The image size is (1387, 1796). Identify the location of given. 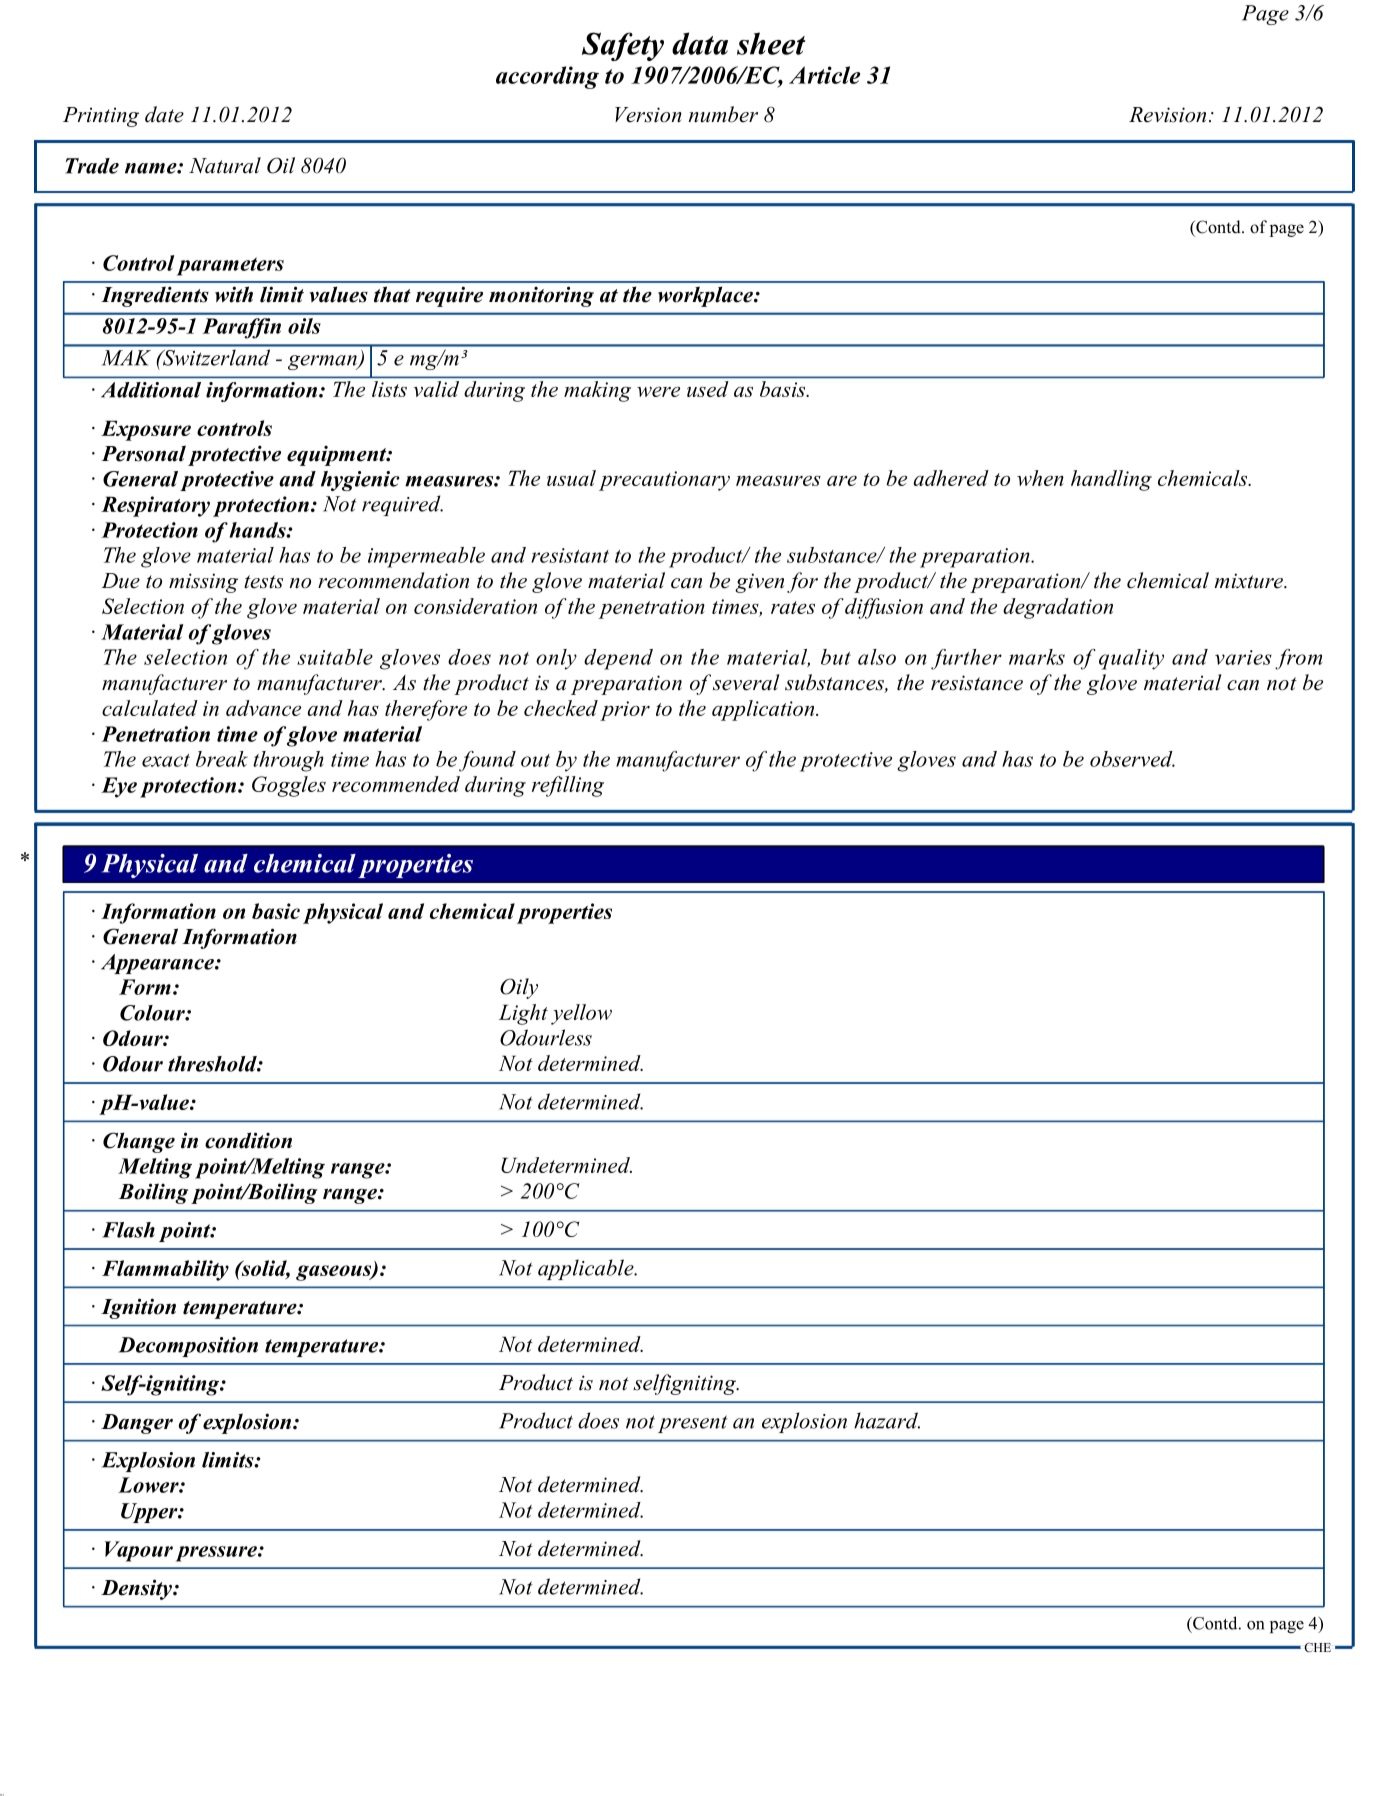
(759, 583).
